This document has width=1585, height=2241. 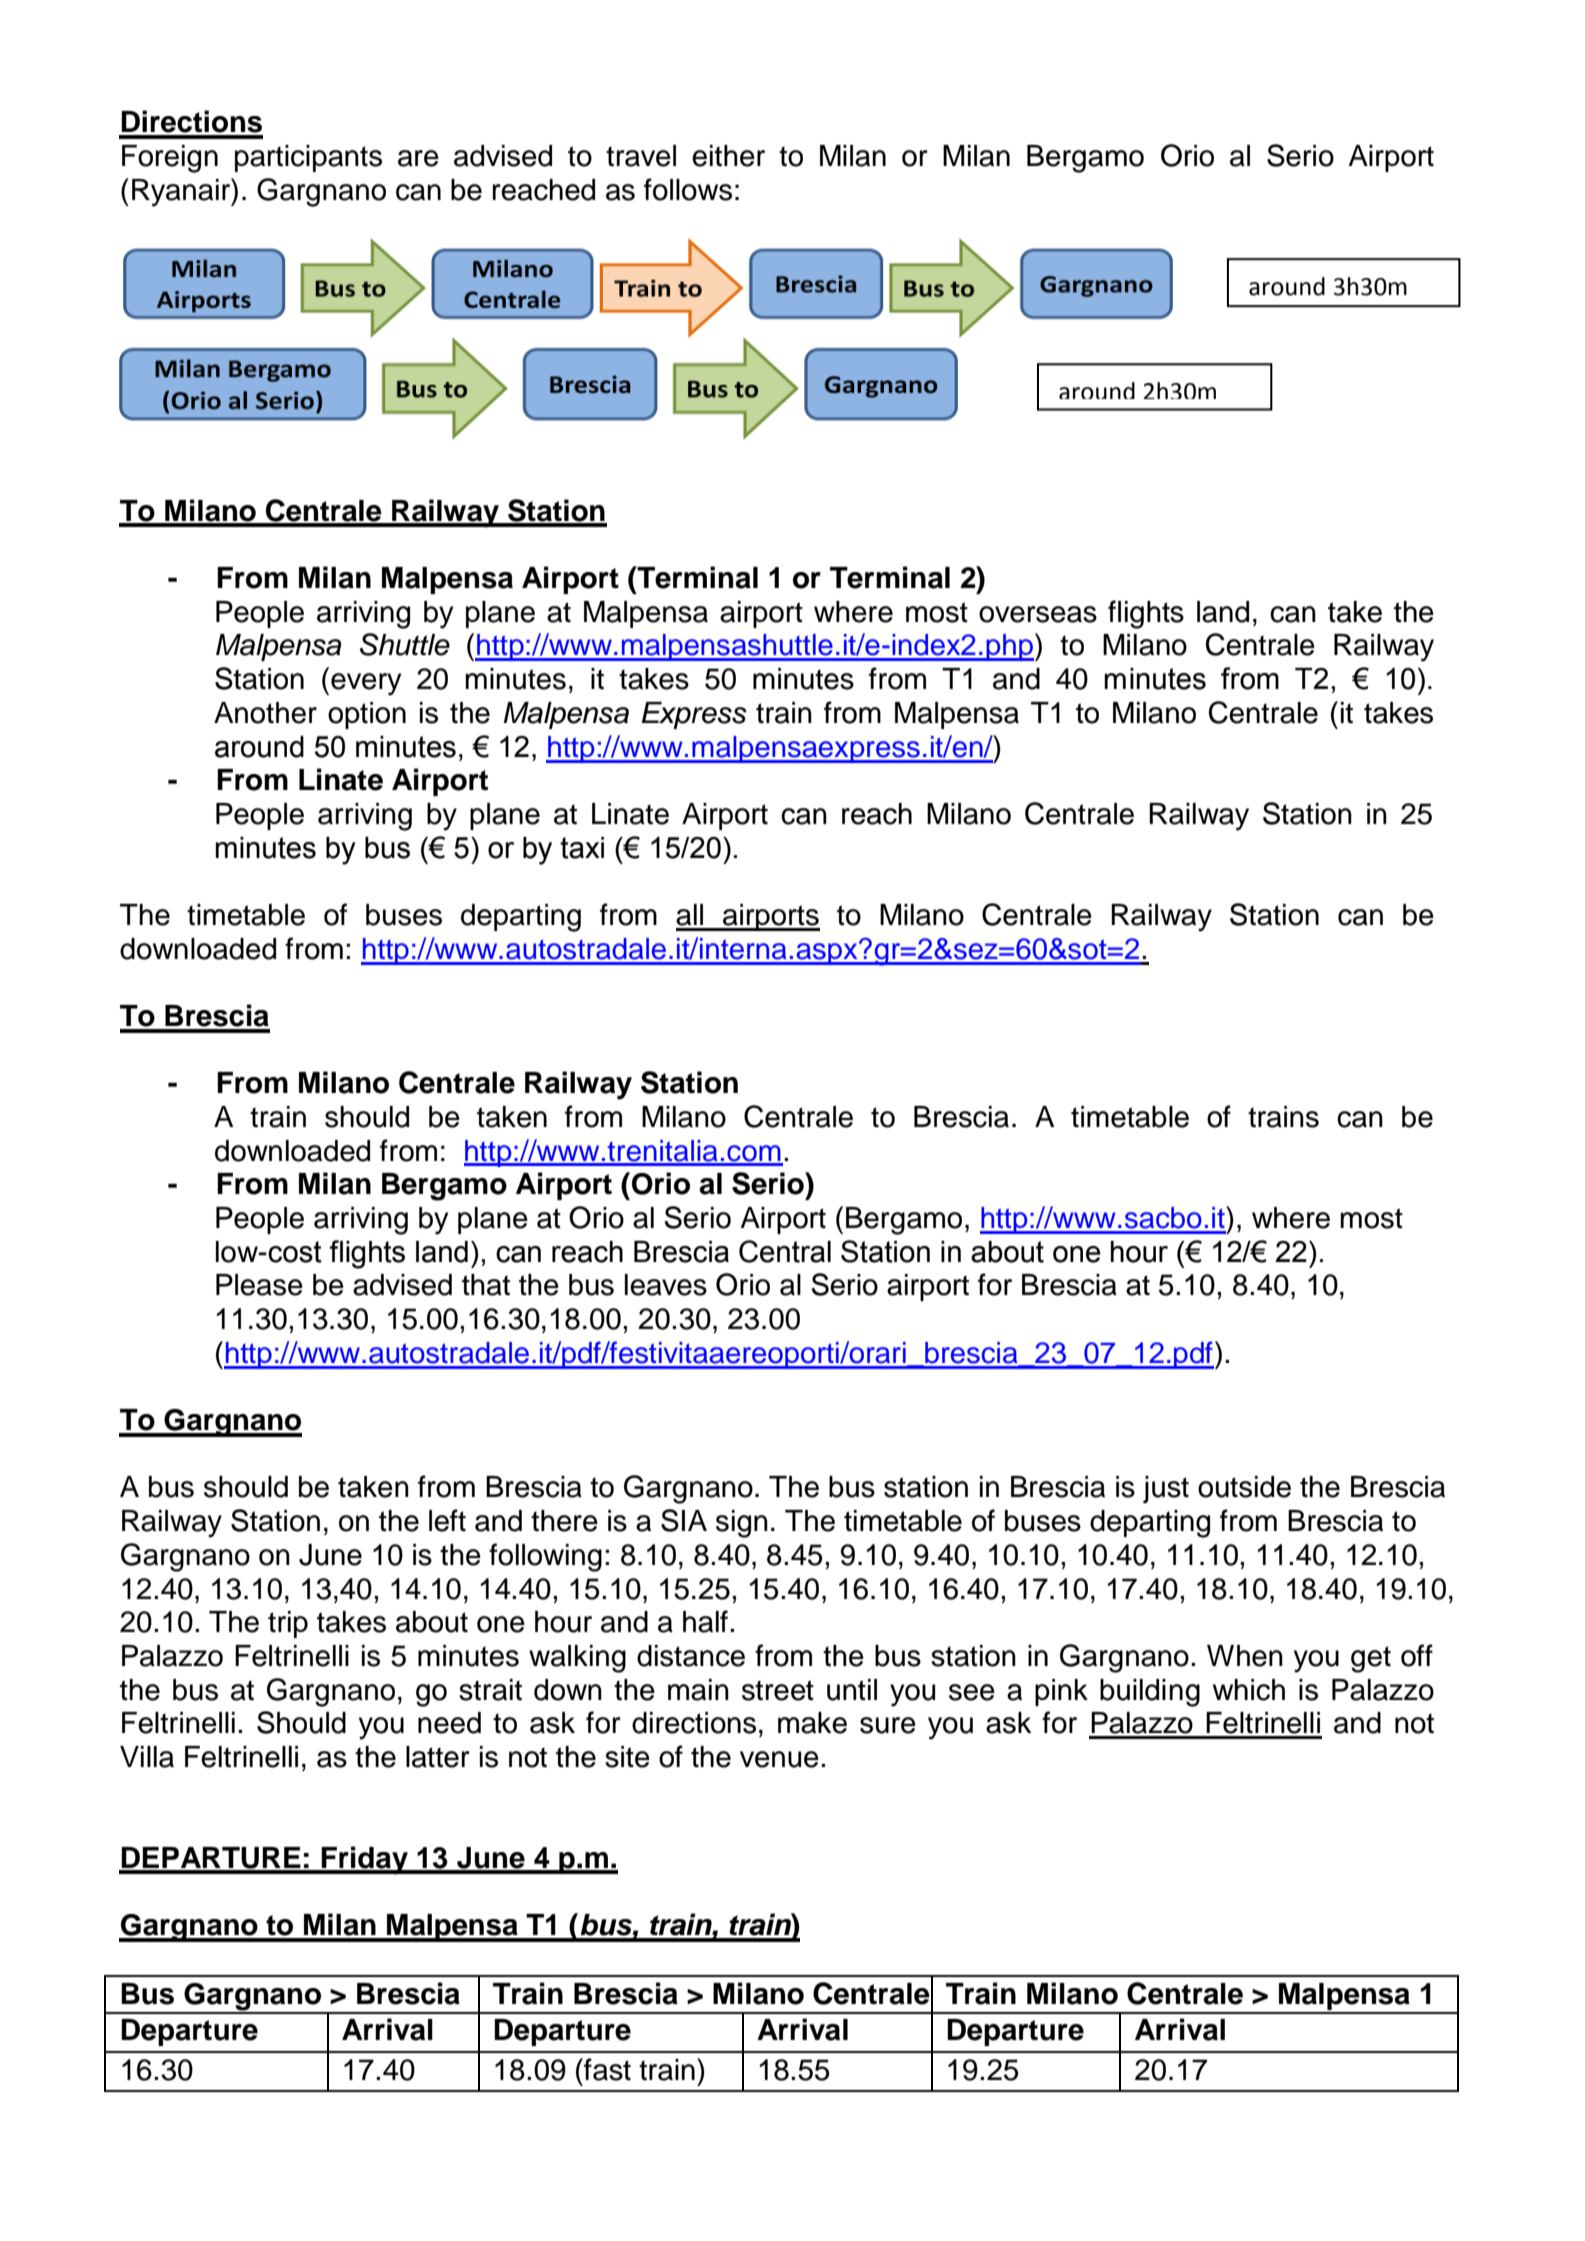 What do you see at coordinates (1245, 1656) in the document?
I see `When` at bounding box center [1245, 1656].
